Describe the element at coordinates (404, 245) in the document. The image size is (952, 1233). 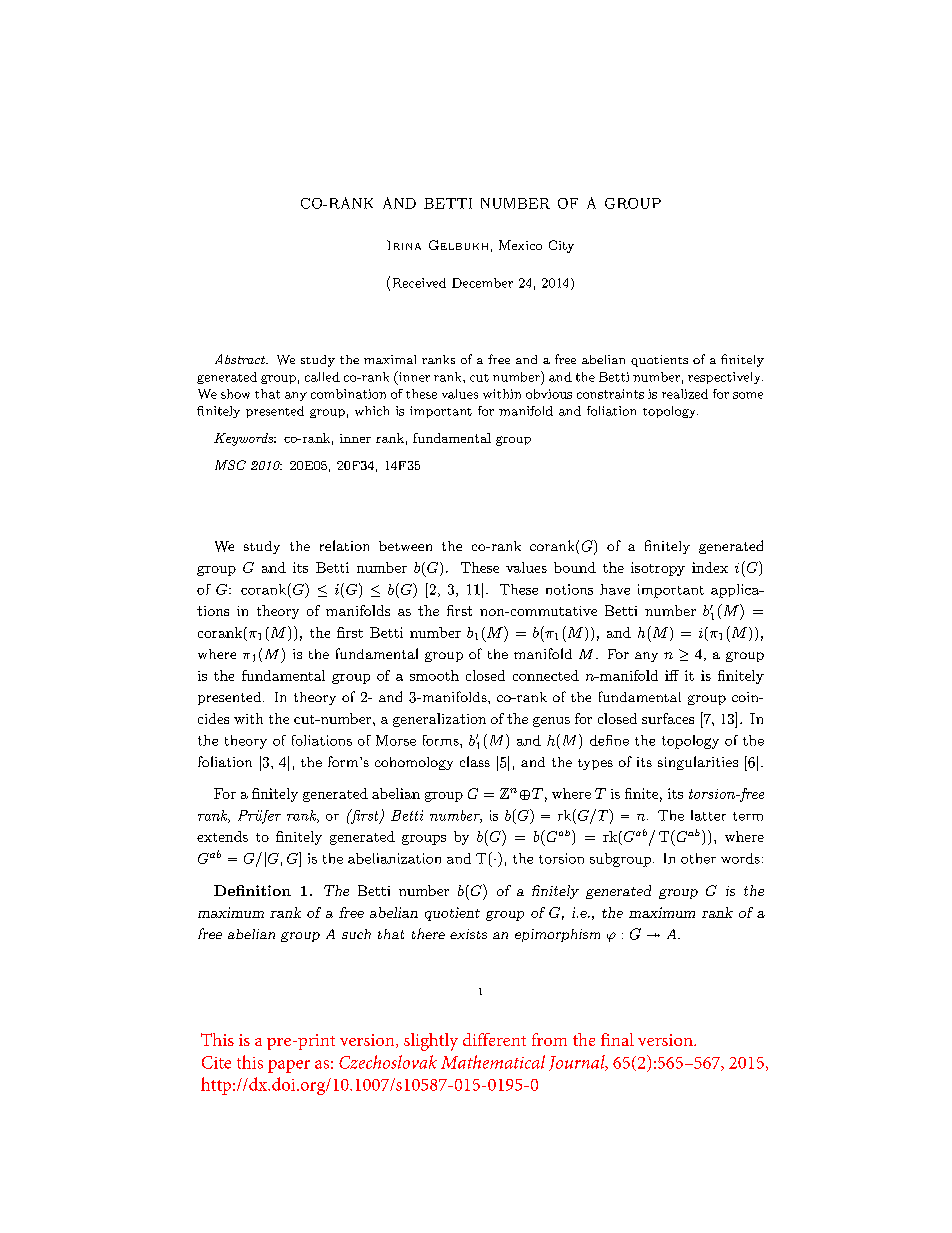
I see `Irina` at that location.
